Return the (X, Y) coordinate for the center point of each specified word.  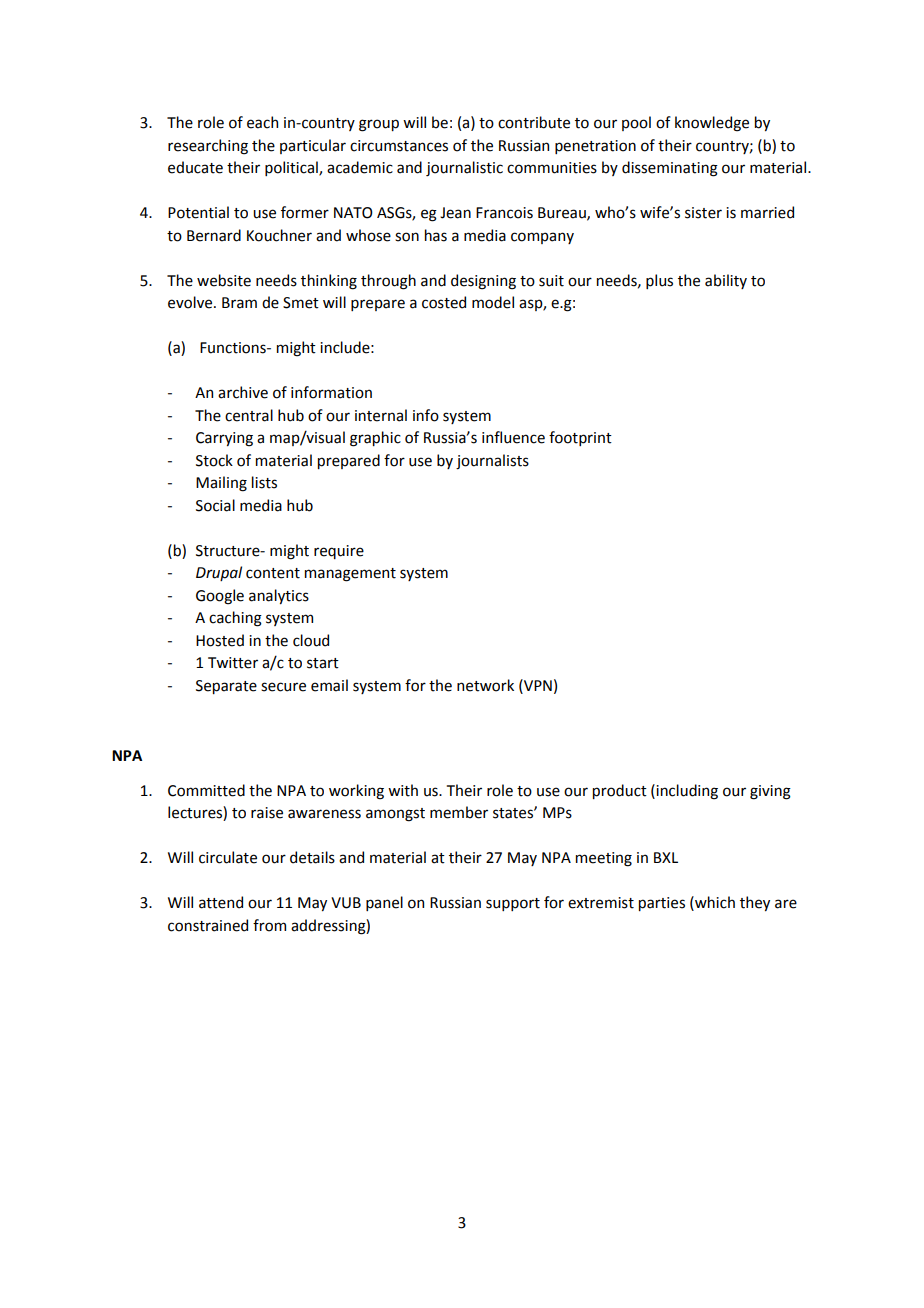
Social (215, 505)
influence (513, 437)
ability (726, 281)
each (262, 122)
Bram (239, 303)
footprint (580, 438)
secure (283, 687)
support (513, 904)
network (485, 685)
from (269, 925)
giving (770, 792)
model (493, 302)
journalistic (464, 168)
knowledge (712, 124)
